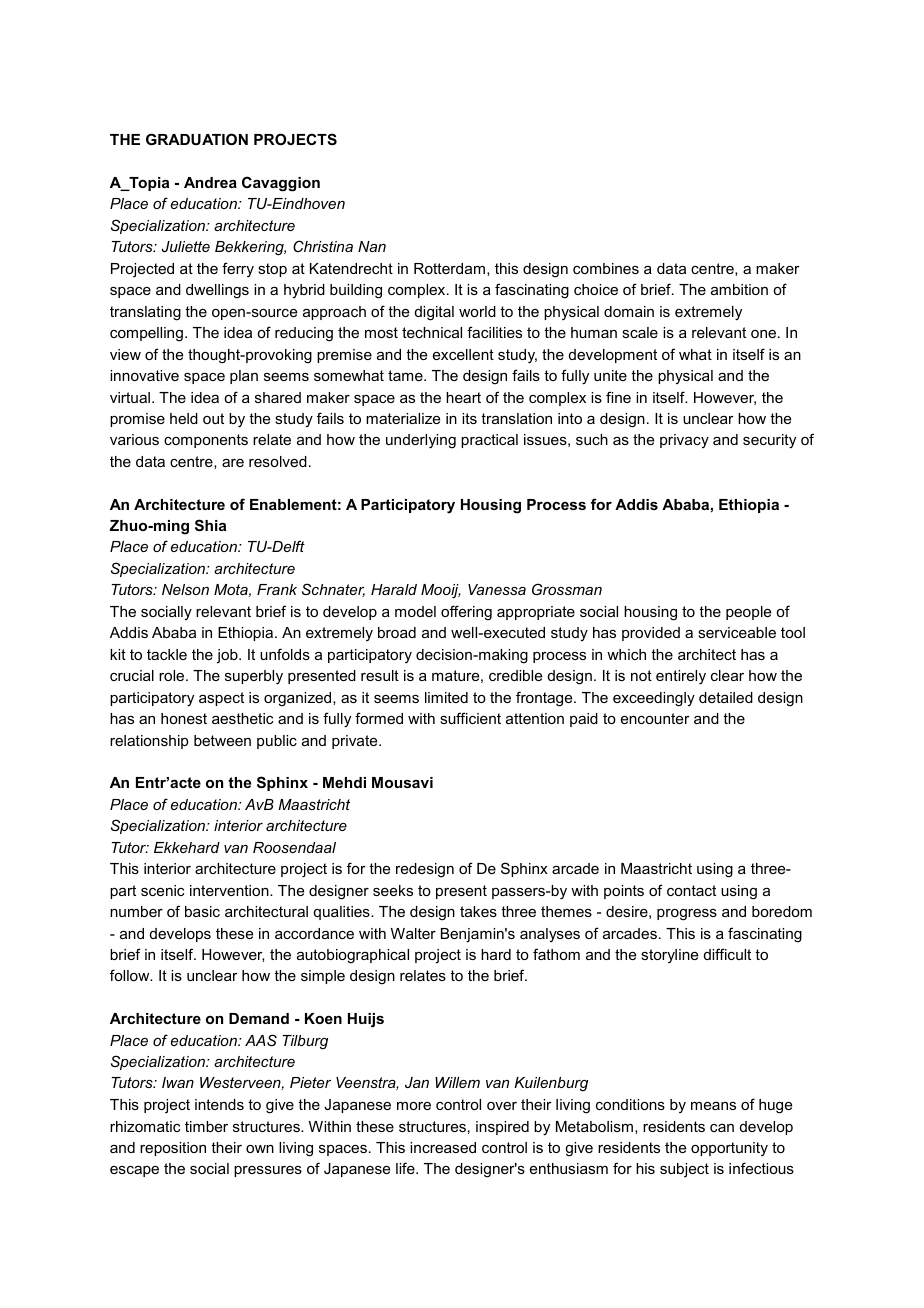 This screenshot has width=924, height=1308. What do you see at coordinates (739, 289) in the screenshot?
I see `ambition` at bounding box center [739, 289].
